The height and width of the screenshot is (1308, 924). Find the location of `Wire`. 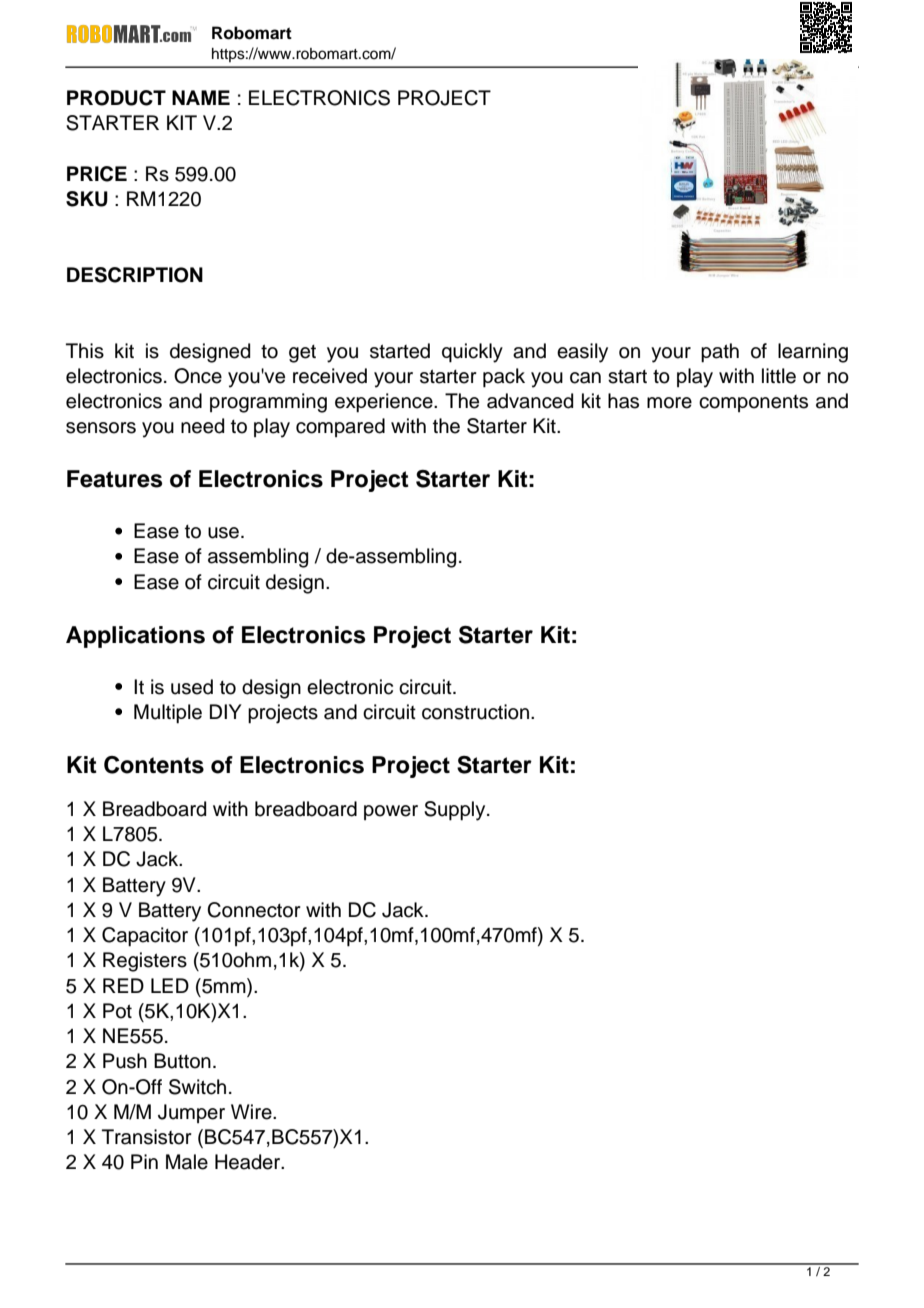

Wire is located at coordinates (252, 1112).
